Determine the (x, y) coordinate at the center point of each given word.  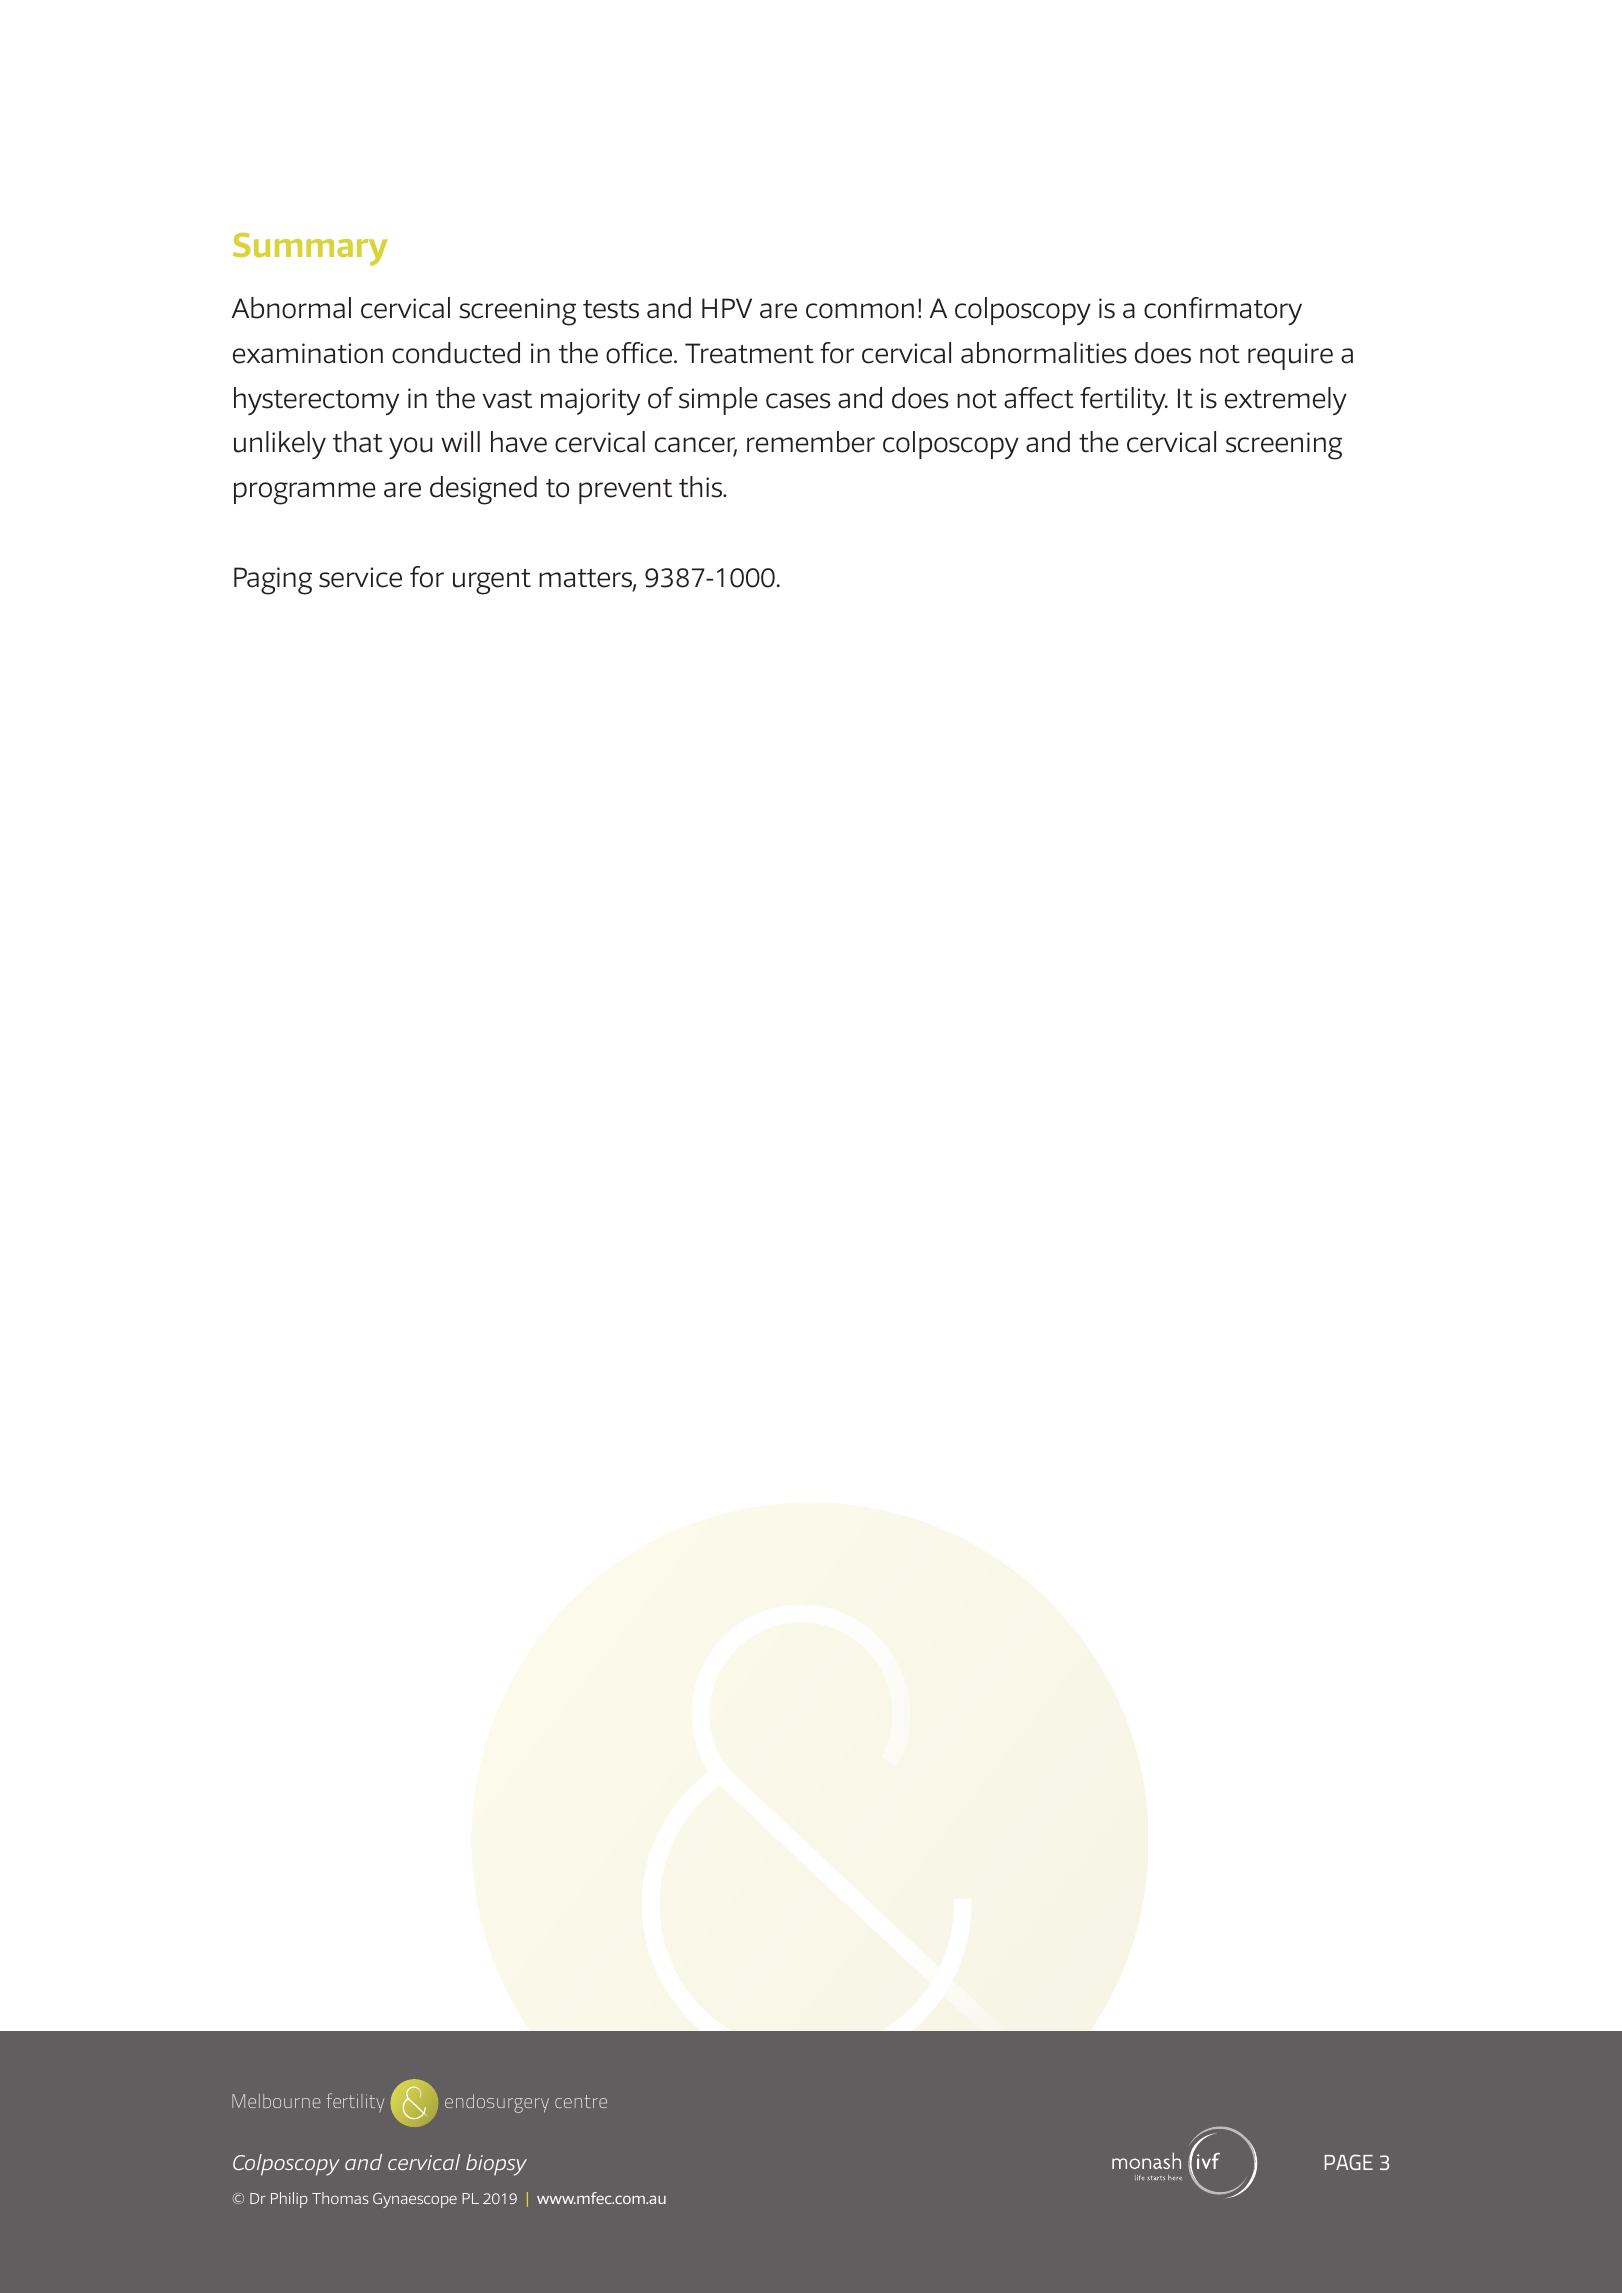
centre (581, 2101)
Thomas (340, 2198)
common (860, 311)
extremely (1286, 401)
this (701, 487)
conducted (456, 353)
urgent (492, 582)
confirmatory (1223, 311)
